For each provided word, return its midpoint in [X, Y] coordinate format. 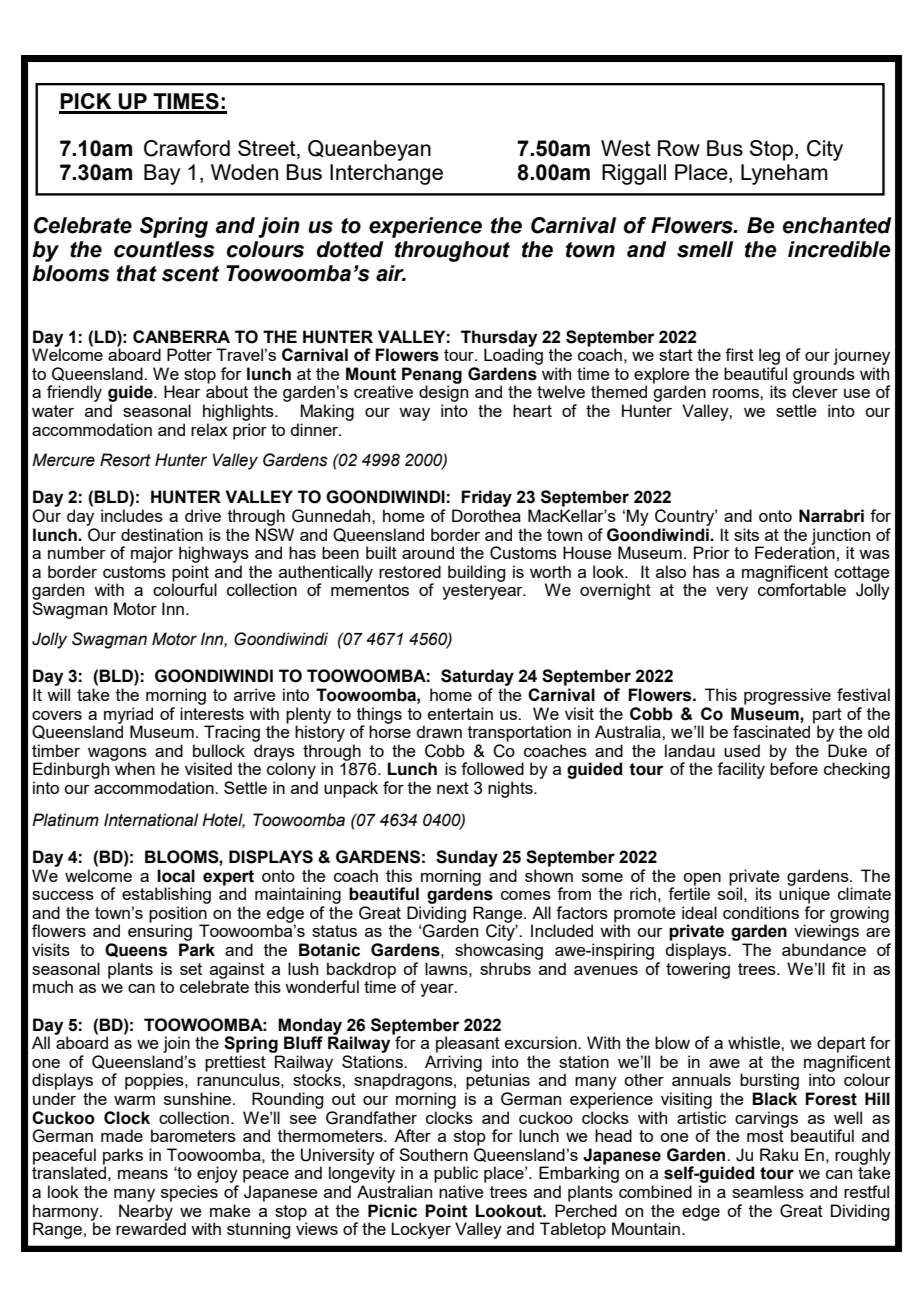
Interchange [386, 174]
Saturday [477, 677]
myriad [128, 716]
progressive [787, 696]
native [461, 1191]
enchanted [837, 225]
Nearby [146, 1213]
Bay [162, 174]
